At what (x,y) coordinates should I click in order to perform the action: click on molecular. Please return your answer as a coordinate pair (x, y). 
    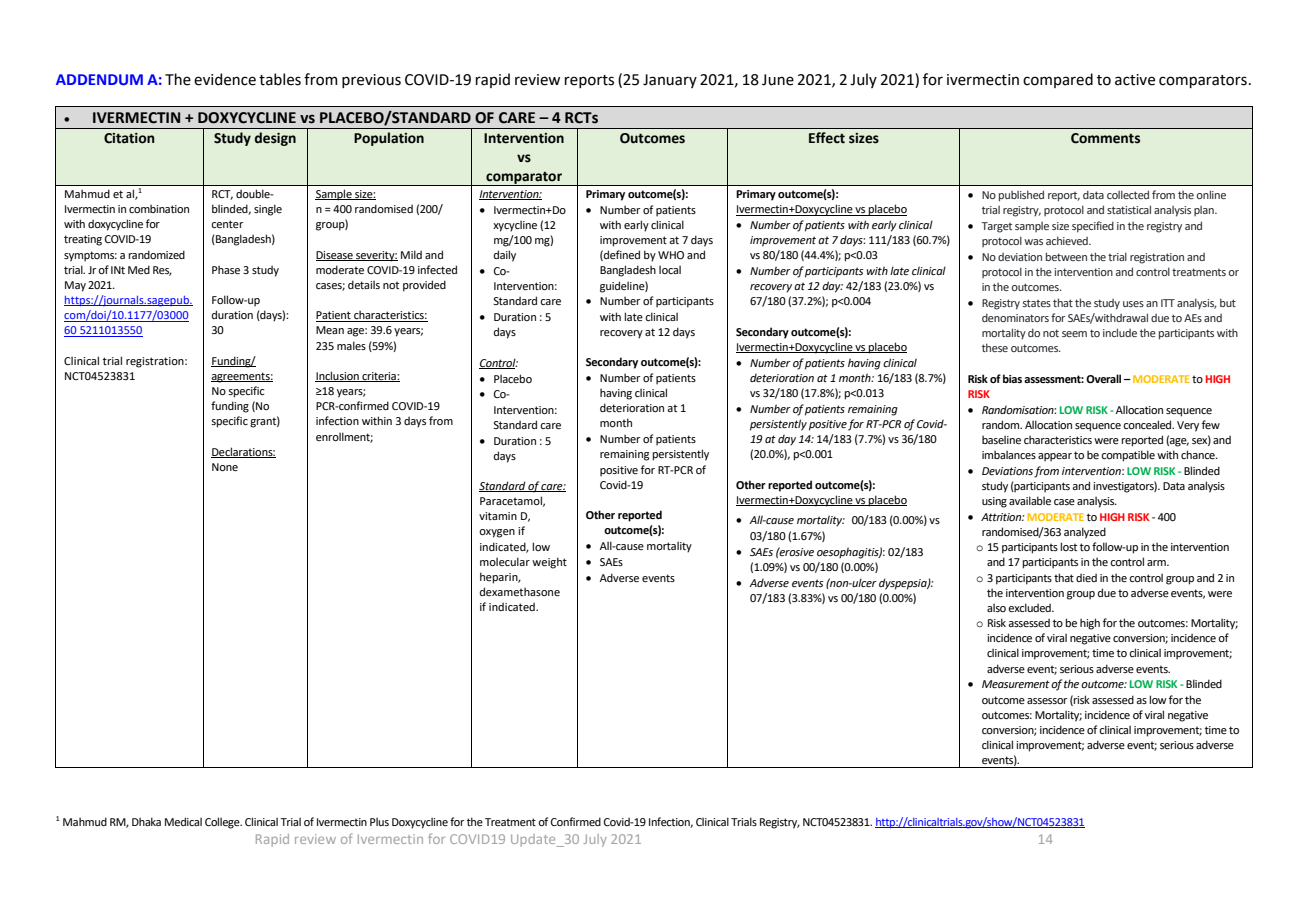
    Looking at the image, I should click on (505, 561).
